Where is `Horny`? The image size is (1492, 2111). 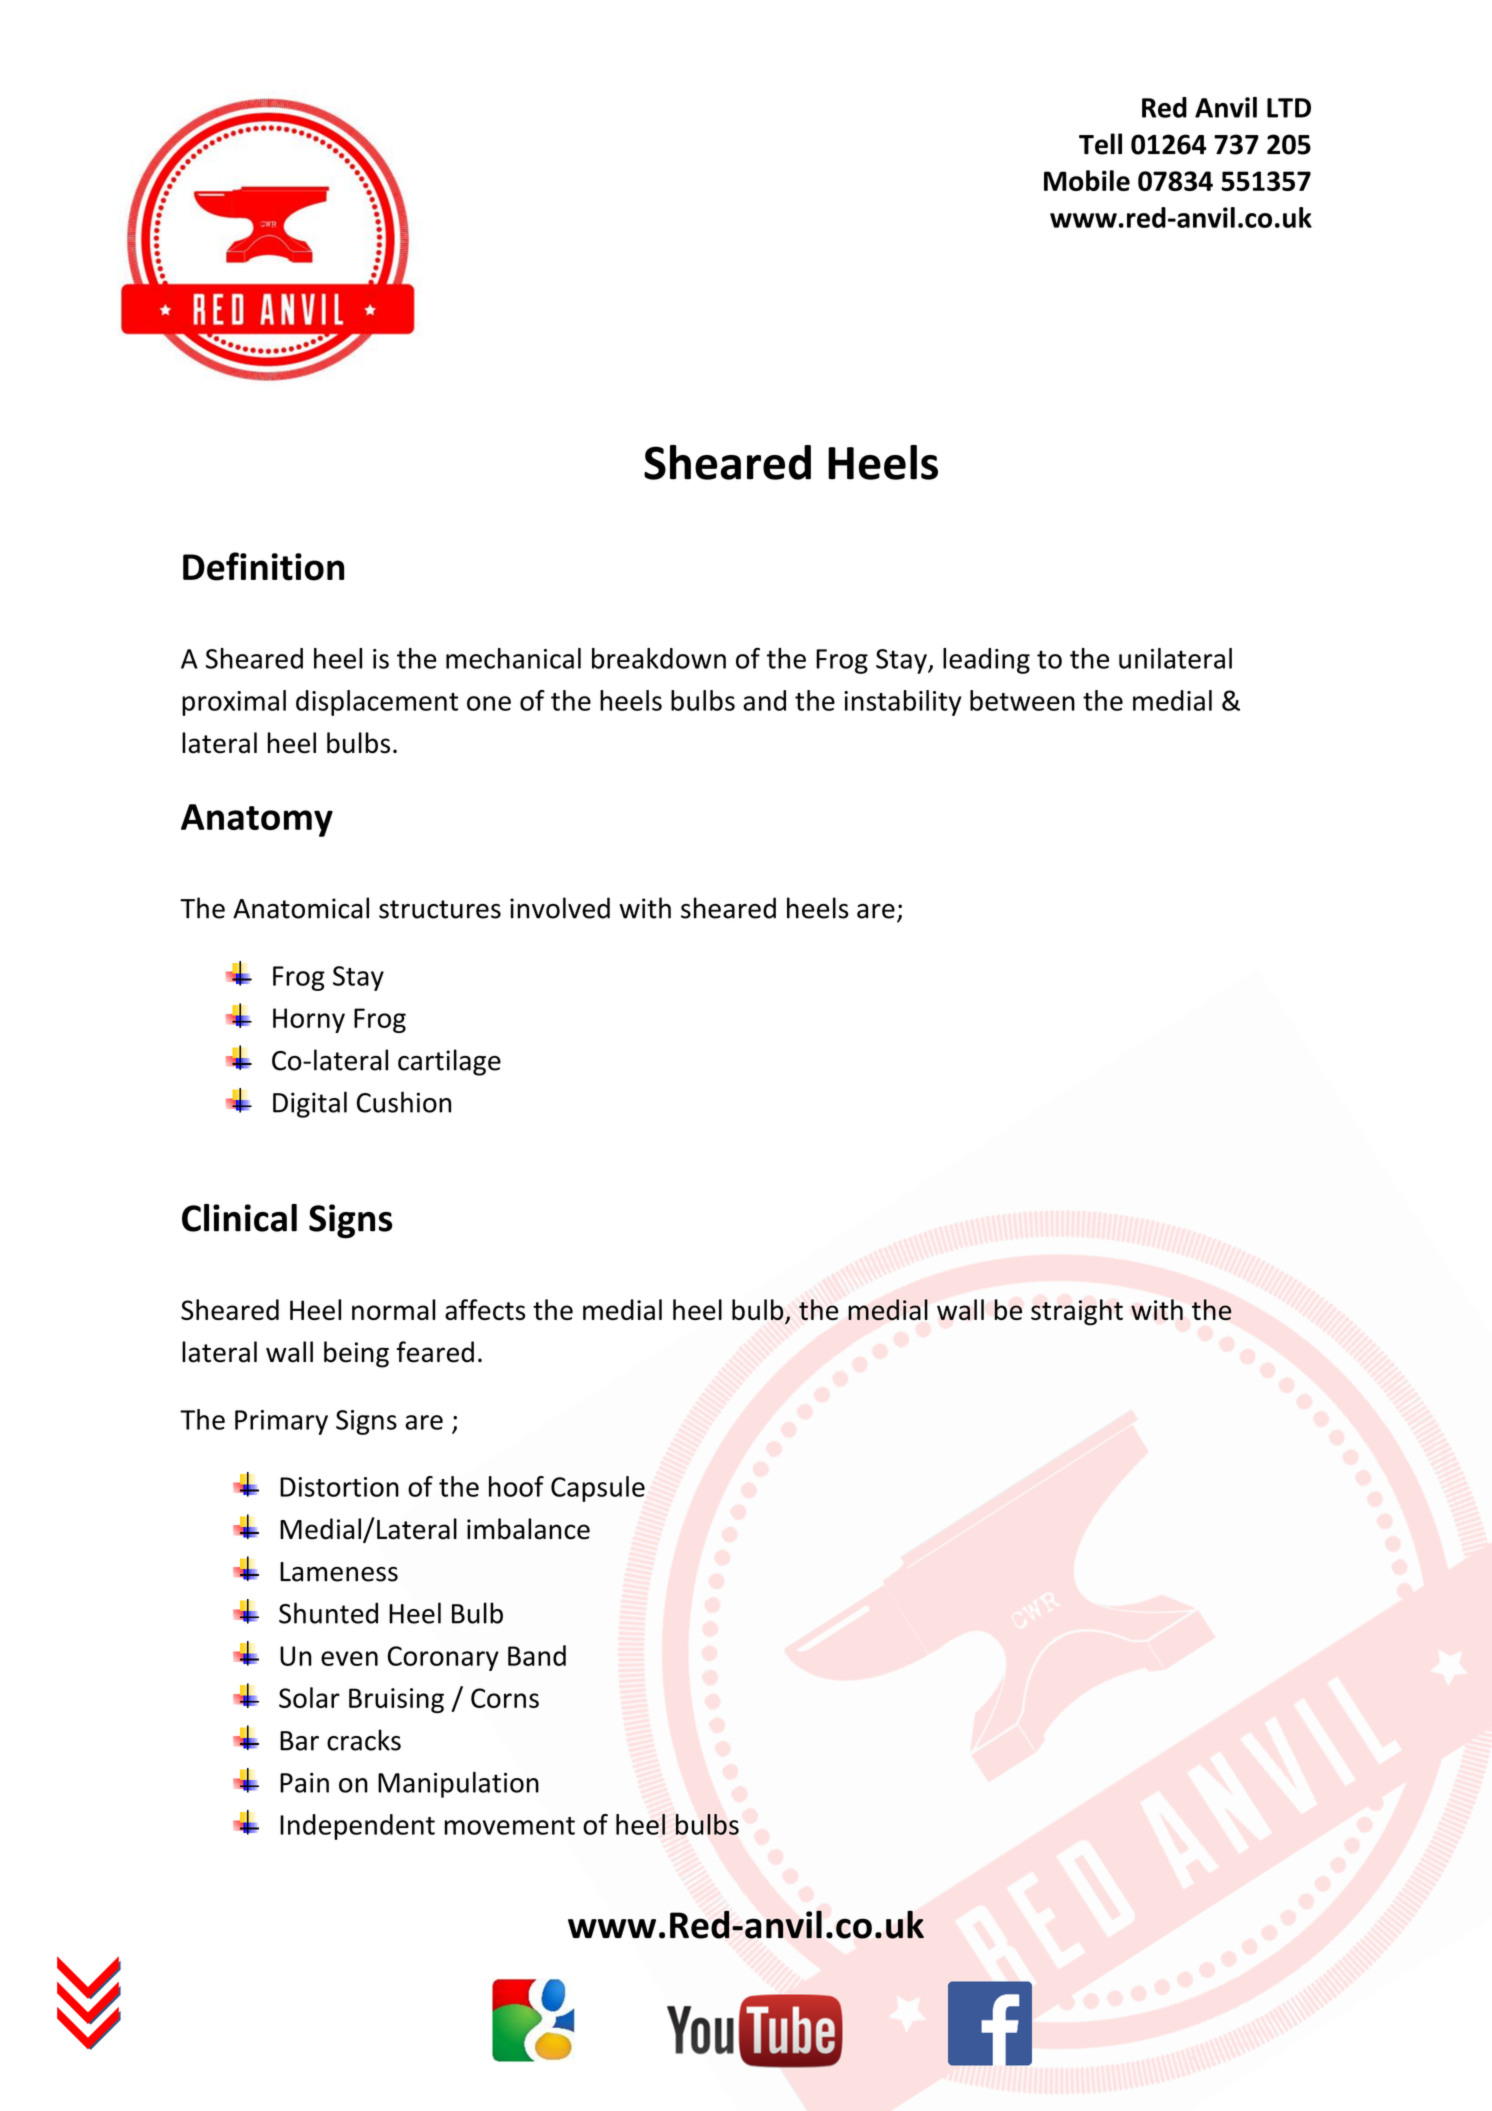
Horny is located at coordinates (309, 1020).
